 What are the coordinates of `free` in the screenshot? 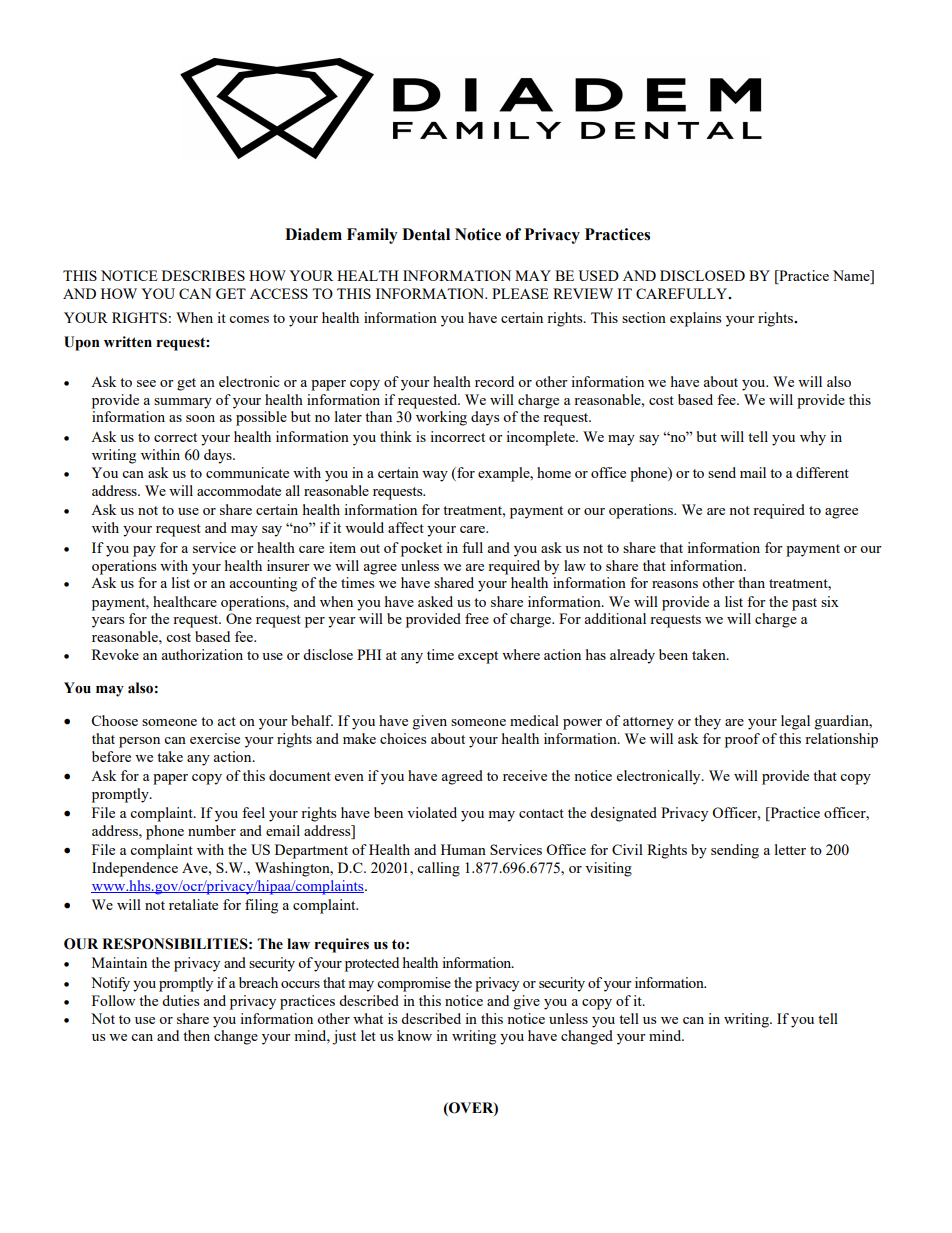 It's located at (477, 618).
